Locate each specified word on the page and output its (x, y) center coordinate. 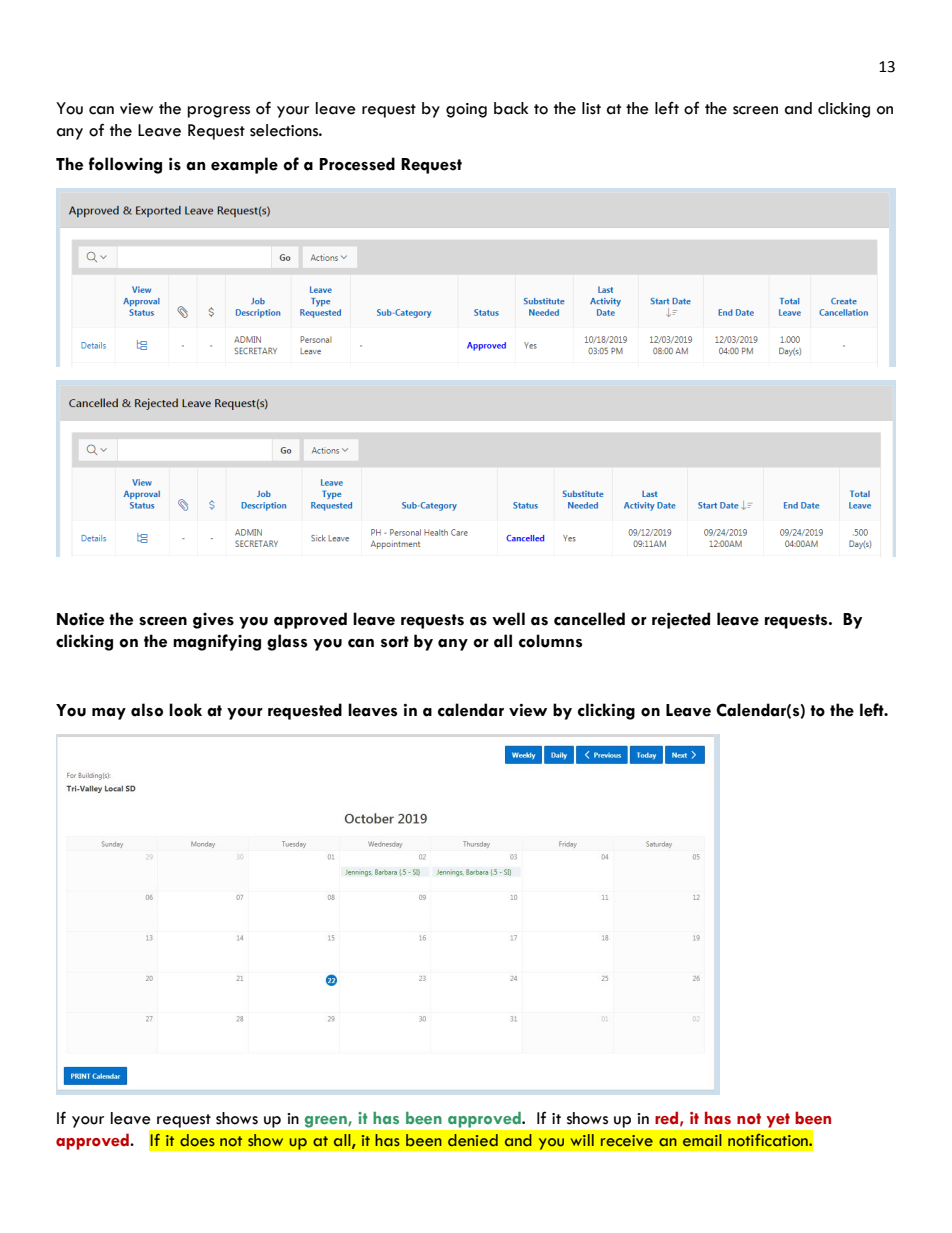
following (125, 165)
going (466, 110)
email (702, 1140)
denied (473, 1140)
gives (213, 621)
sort (395, 642)
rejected (681, 620)
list (591, 108)
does (197, 1140)
